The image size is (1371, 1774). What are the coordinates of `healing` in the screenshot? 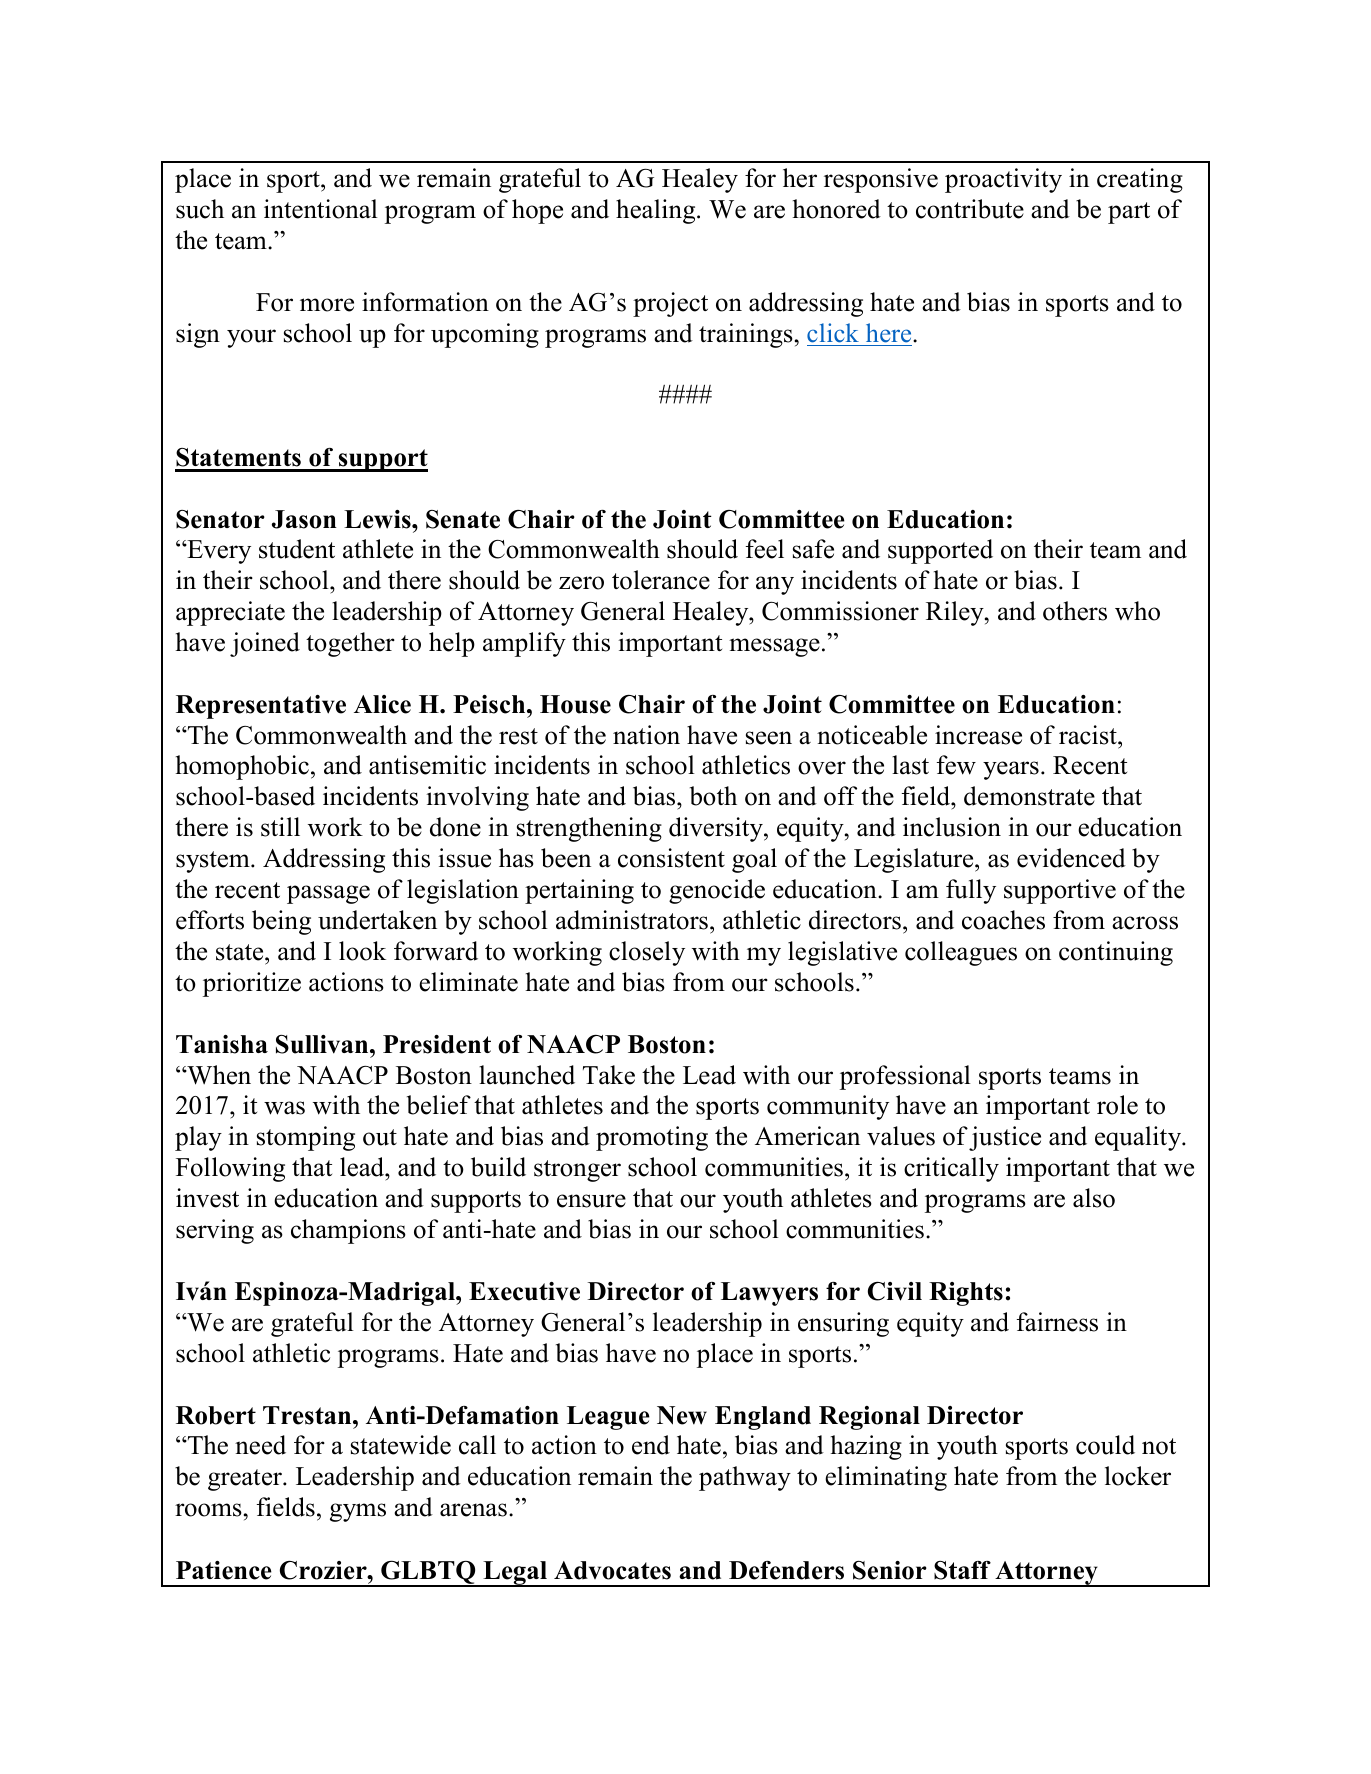 It's located at (657, 211).
